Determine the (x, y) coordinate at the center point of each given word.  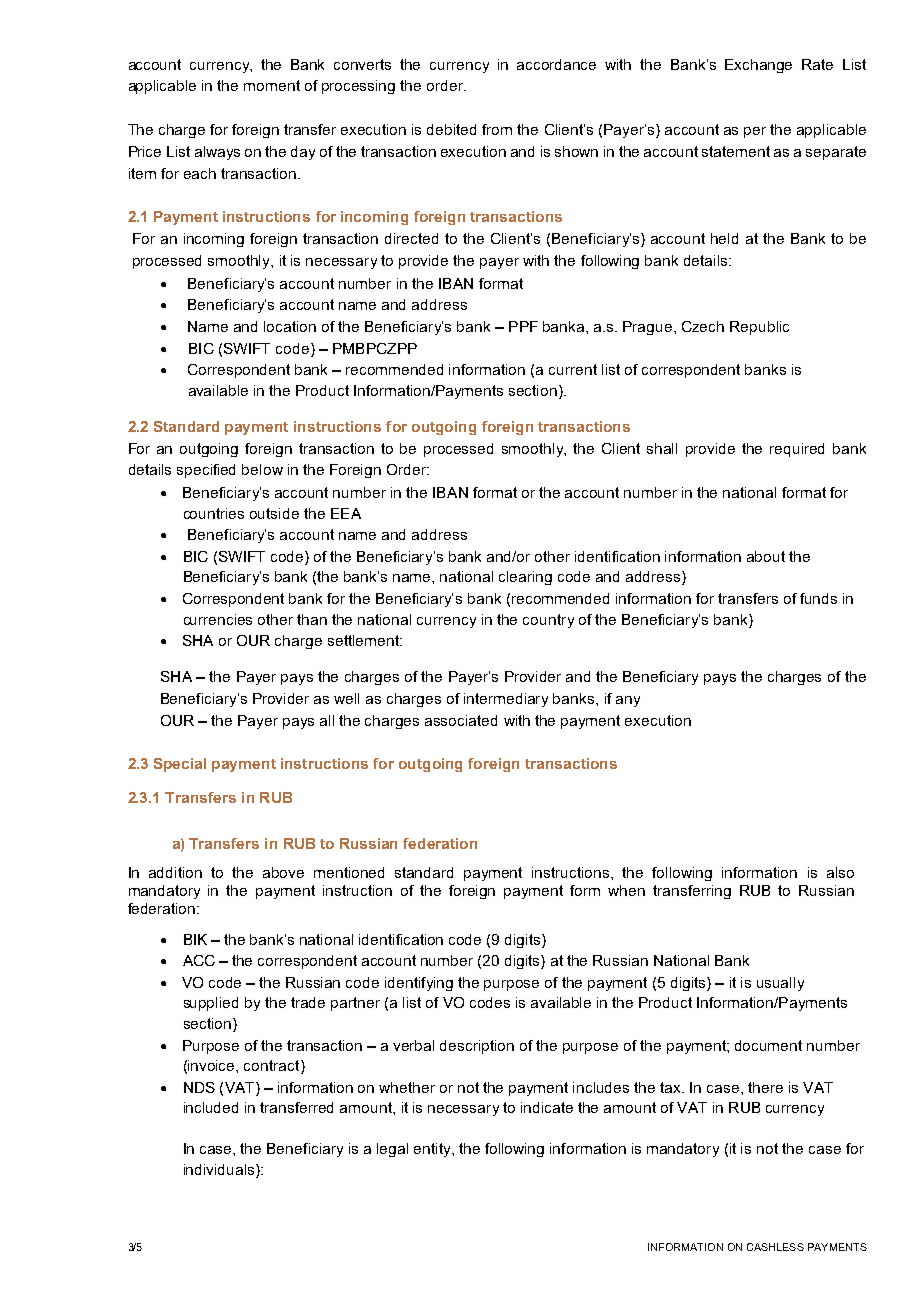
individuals (220, 1171)
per (755, 132)
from (497, 129)
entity (433, 1150)
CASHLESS (775, 1247)
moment (272, 85)
